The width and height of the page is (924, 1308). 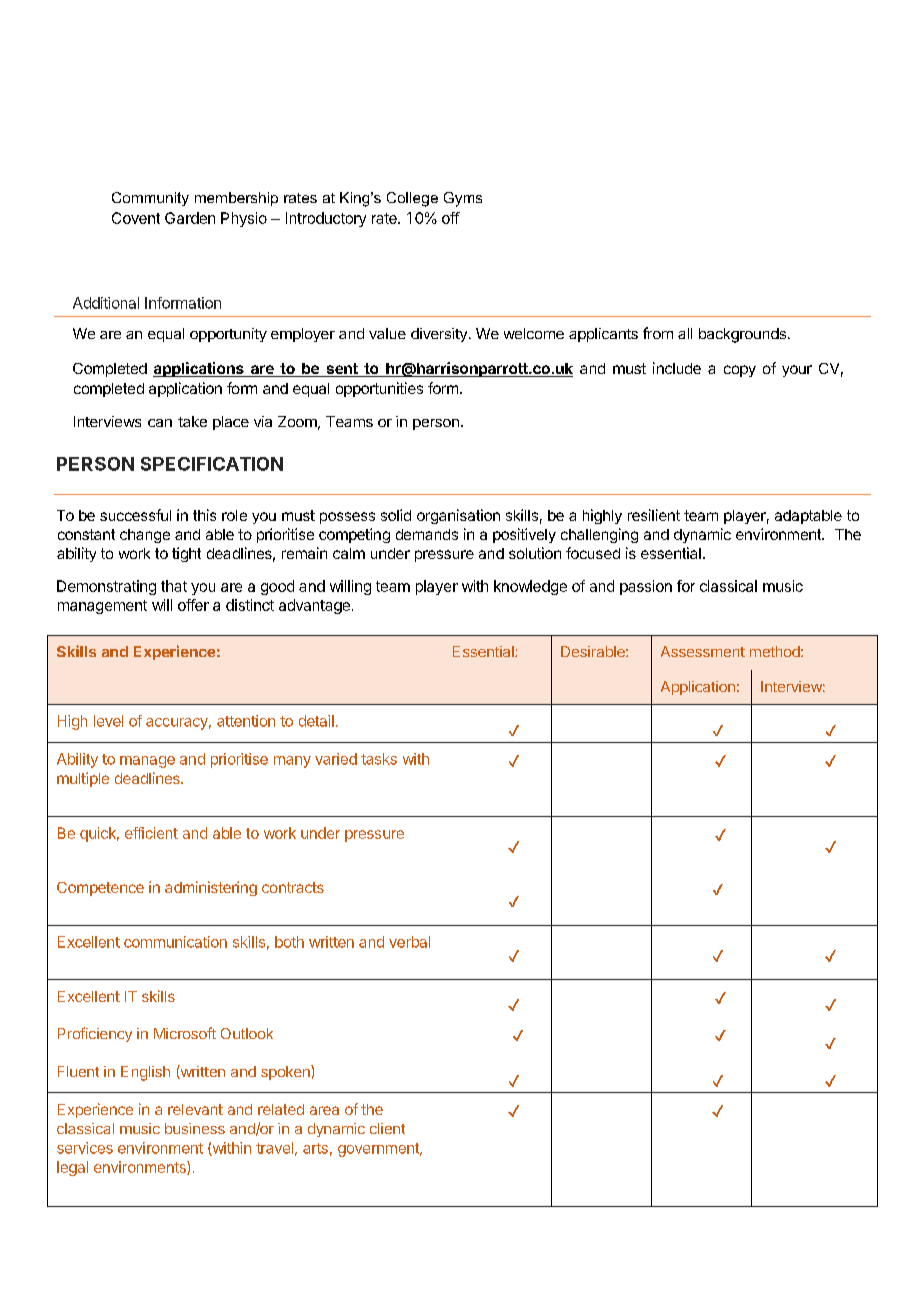 I want to click on Garden, so click(x=190, y=218).
